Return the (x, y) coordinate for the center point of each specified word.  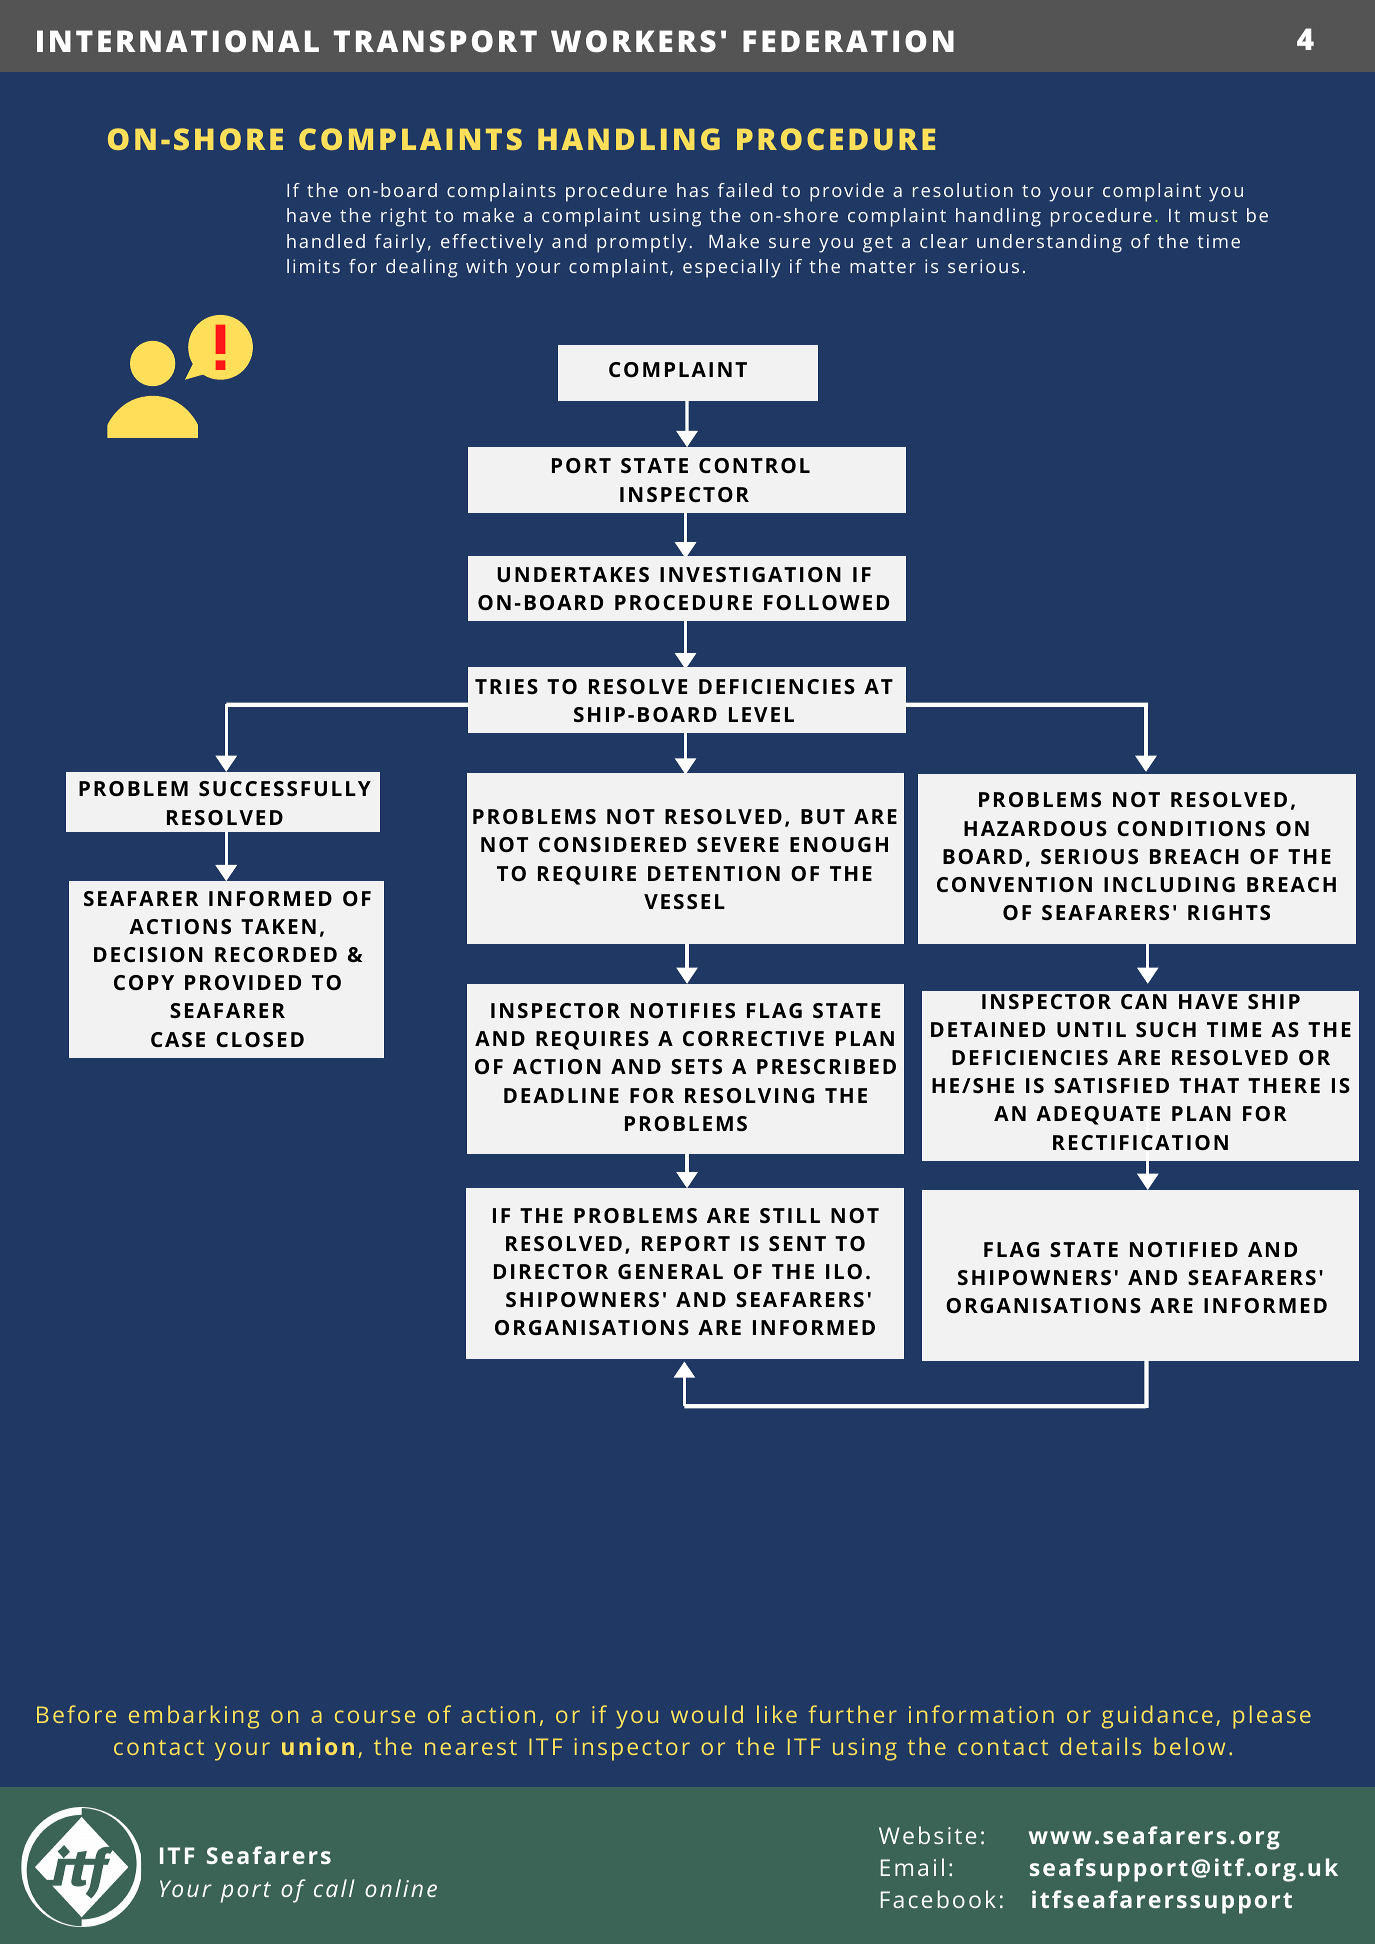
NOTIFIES (683, 1010)
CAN (1144, 1001)
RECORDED (276, 954)
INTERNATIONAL (178, 41)
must (1213, 216)
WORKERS (633, 41)
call (334, 1888)
